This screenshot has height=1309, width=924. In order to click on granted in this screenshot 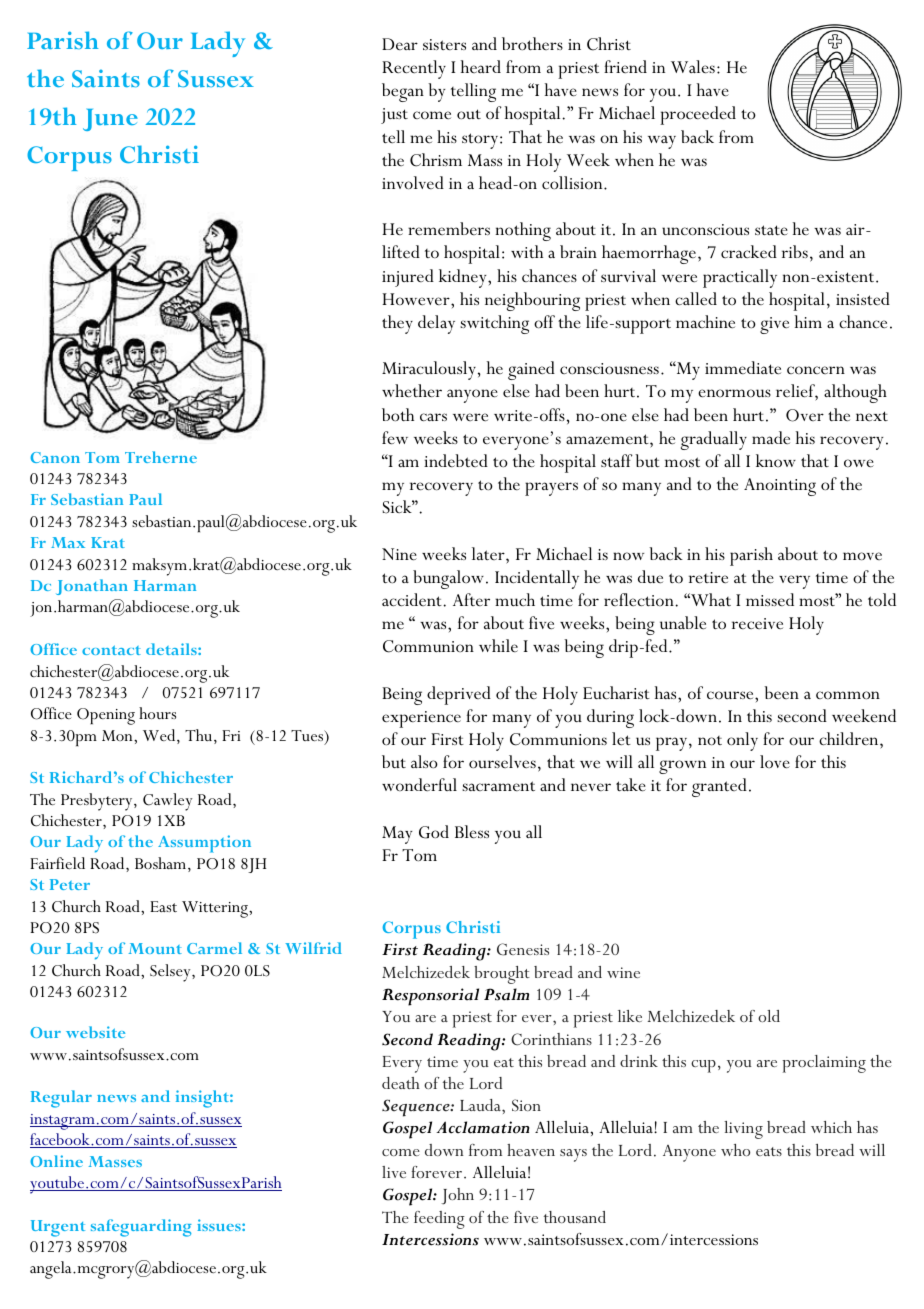, I will do `click(719, 787)`.
